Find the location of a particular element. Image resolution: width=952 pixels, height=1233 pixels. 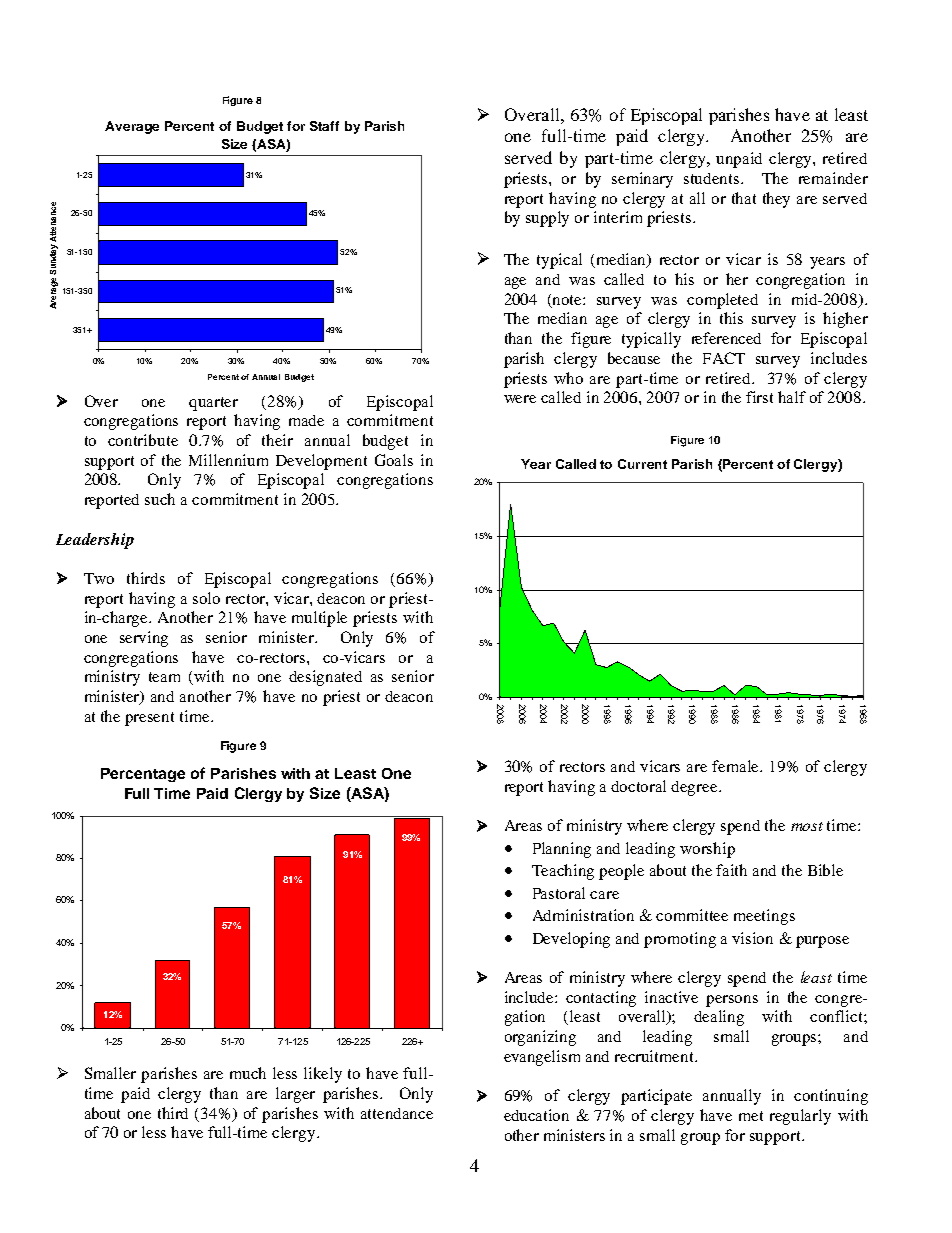

supply is located at coordinates (547, 219).
